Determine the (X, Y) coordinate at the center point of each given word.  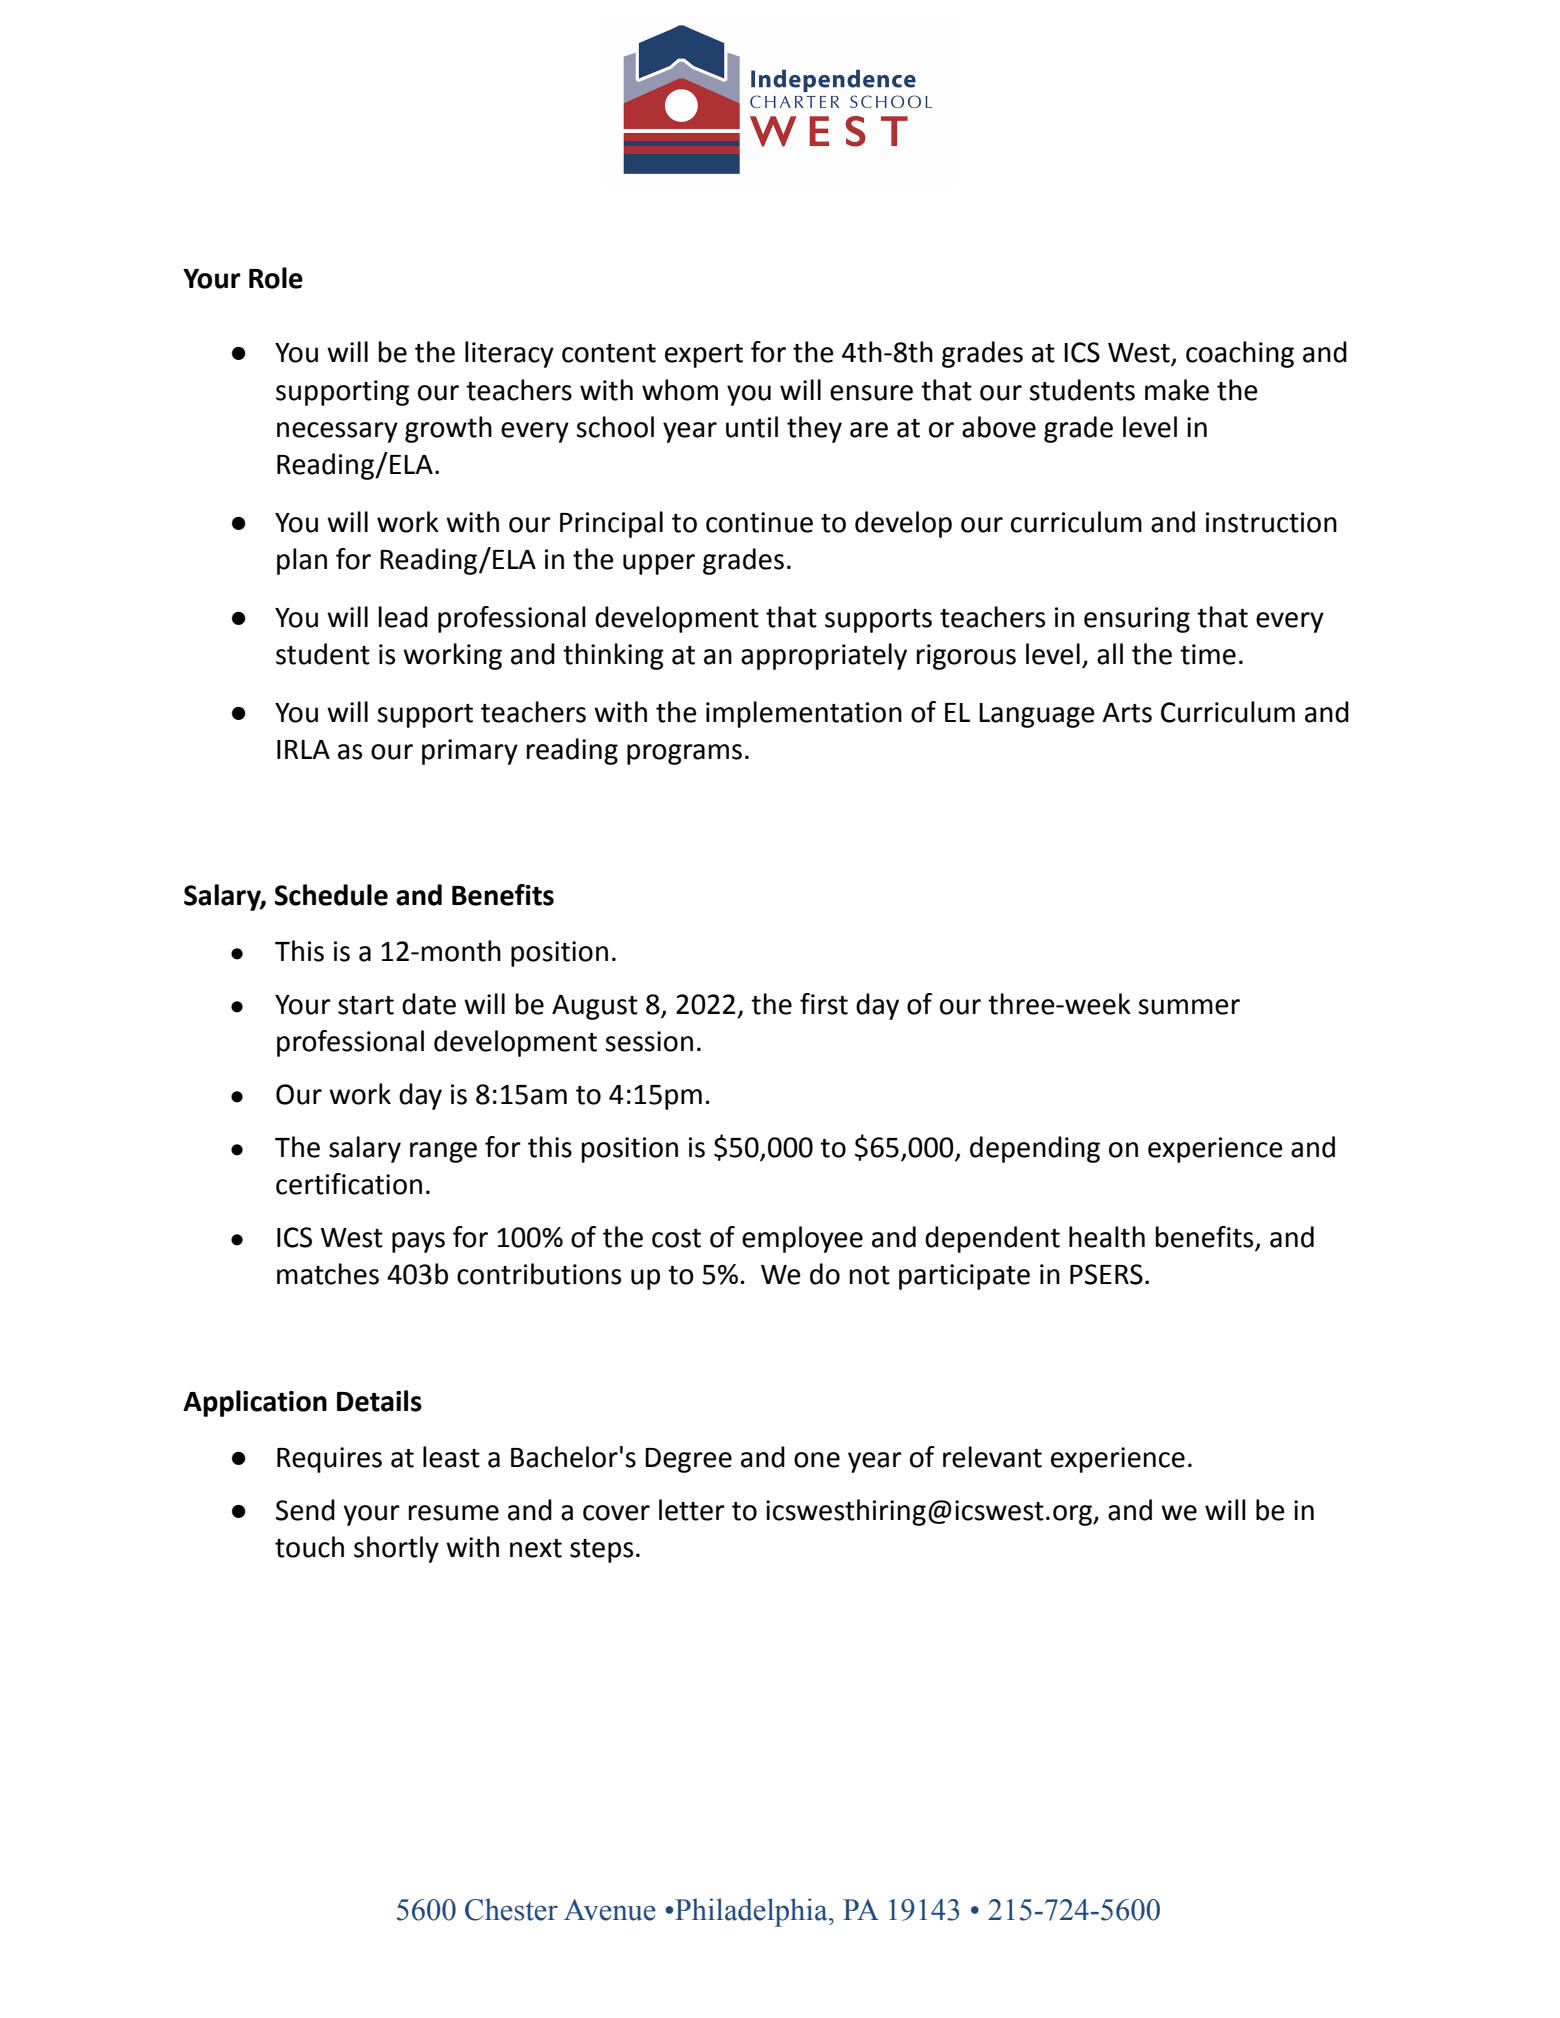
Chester (511, 1909)
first (824, 1004)
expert (704, 356)
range (443, 1152)
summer (1189, 1007)
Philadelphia (752, 1912)
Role (276, 278)
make (1177, 390)
